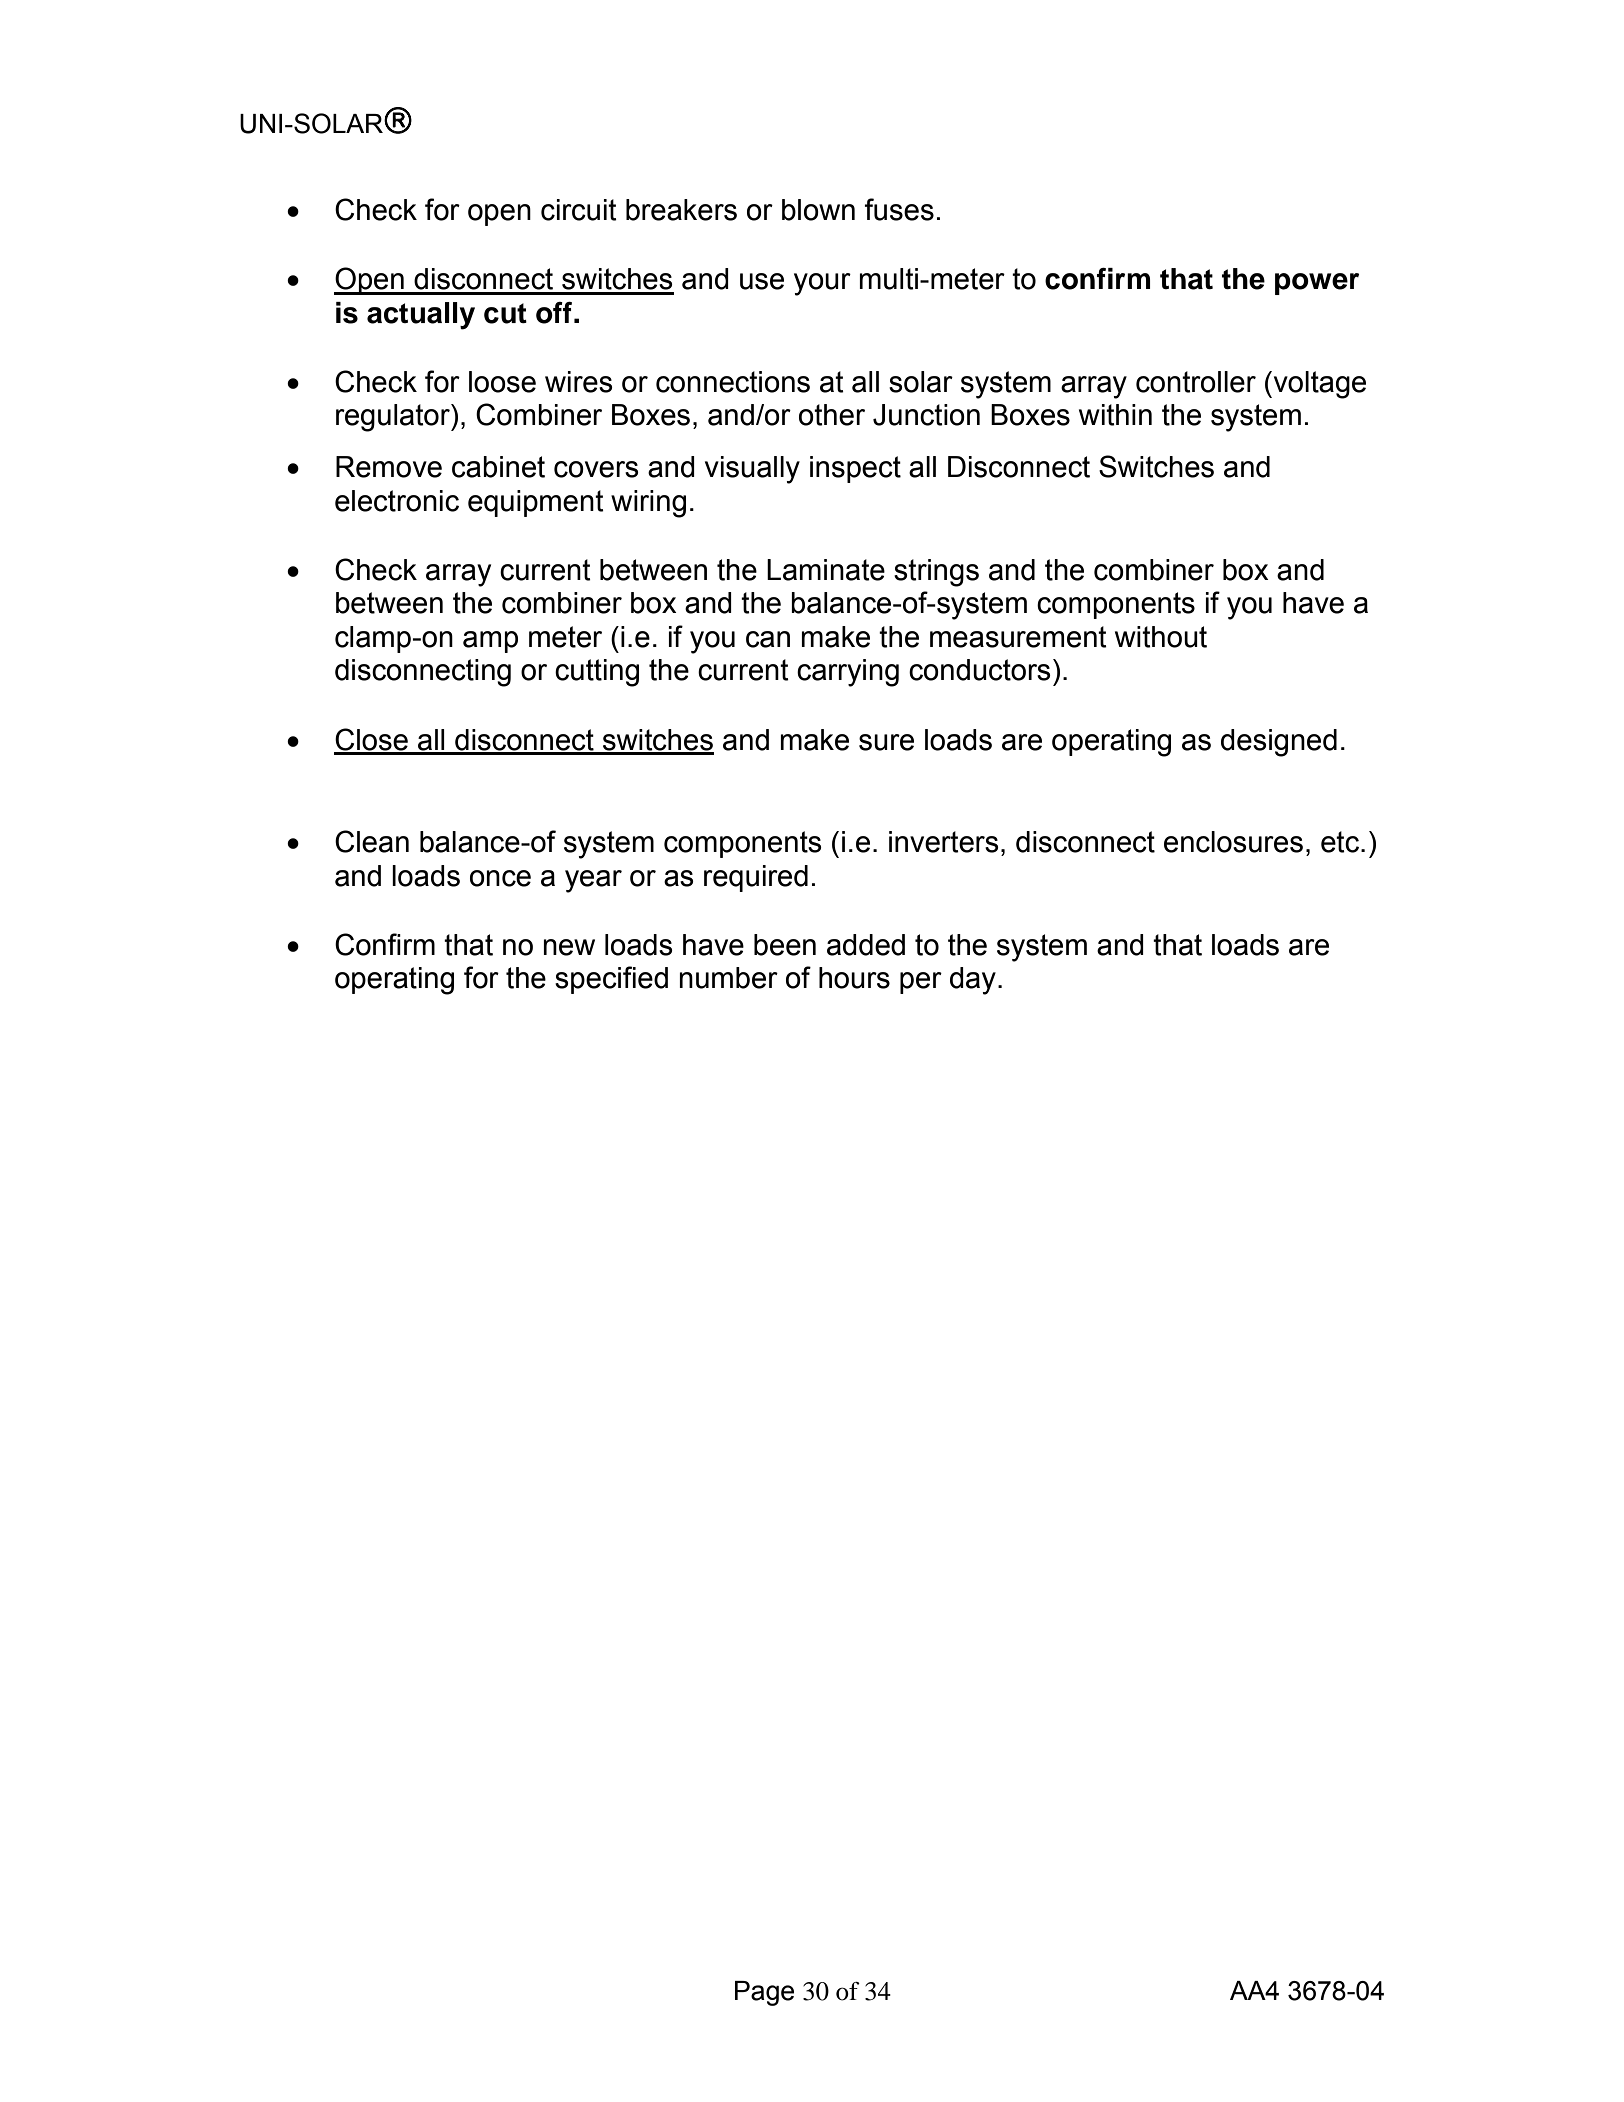 Image resolution: width=1624 pixels, height=2102 pixels. What do you see at coordinates (611, 980) in the screenshot?
I see `specified` at bounding box center [611, 980].
